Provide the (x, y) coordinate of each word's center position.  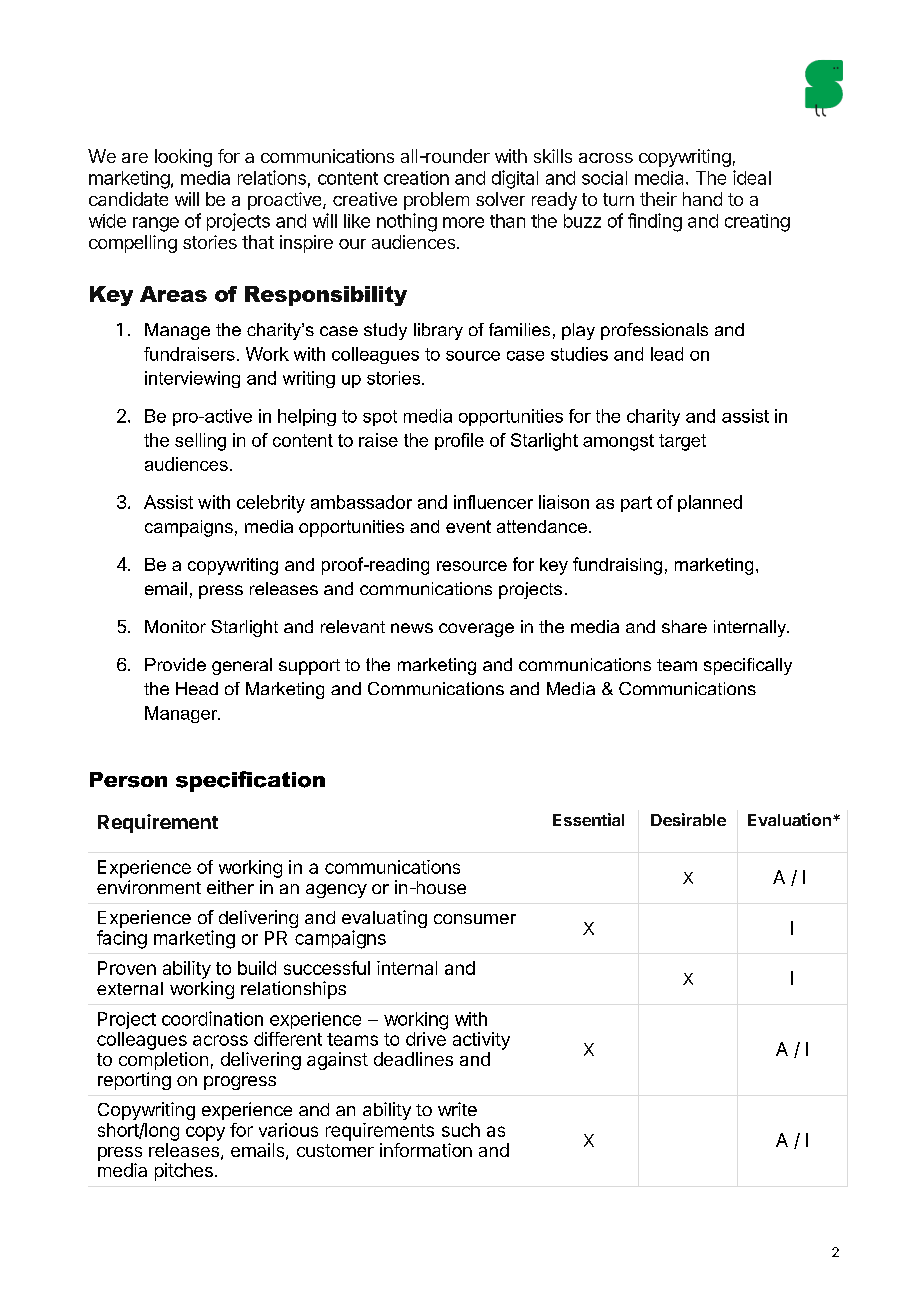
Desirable (688, 819)
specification (250, 781)
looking (183, 158)
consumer (475, 919)
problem (436, 201)
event (468, 526)
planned (710, 503)
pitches (184, 1172)
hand (702, 199)
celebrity (271, 504)
